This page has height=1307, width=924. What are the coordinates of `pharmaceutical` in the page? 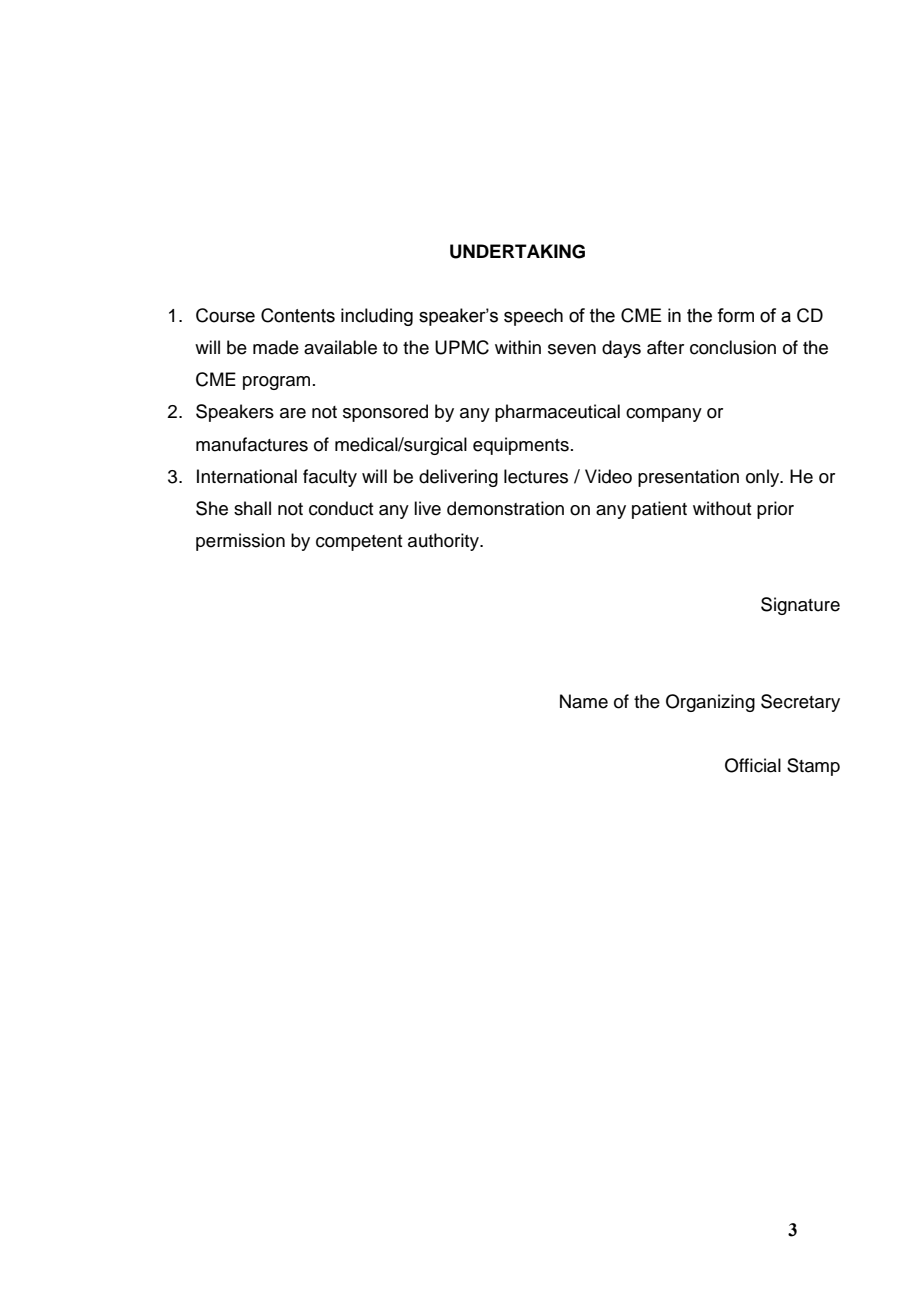 It's located at (557, 413).
